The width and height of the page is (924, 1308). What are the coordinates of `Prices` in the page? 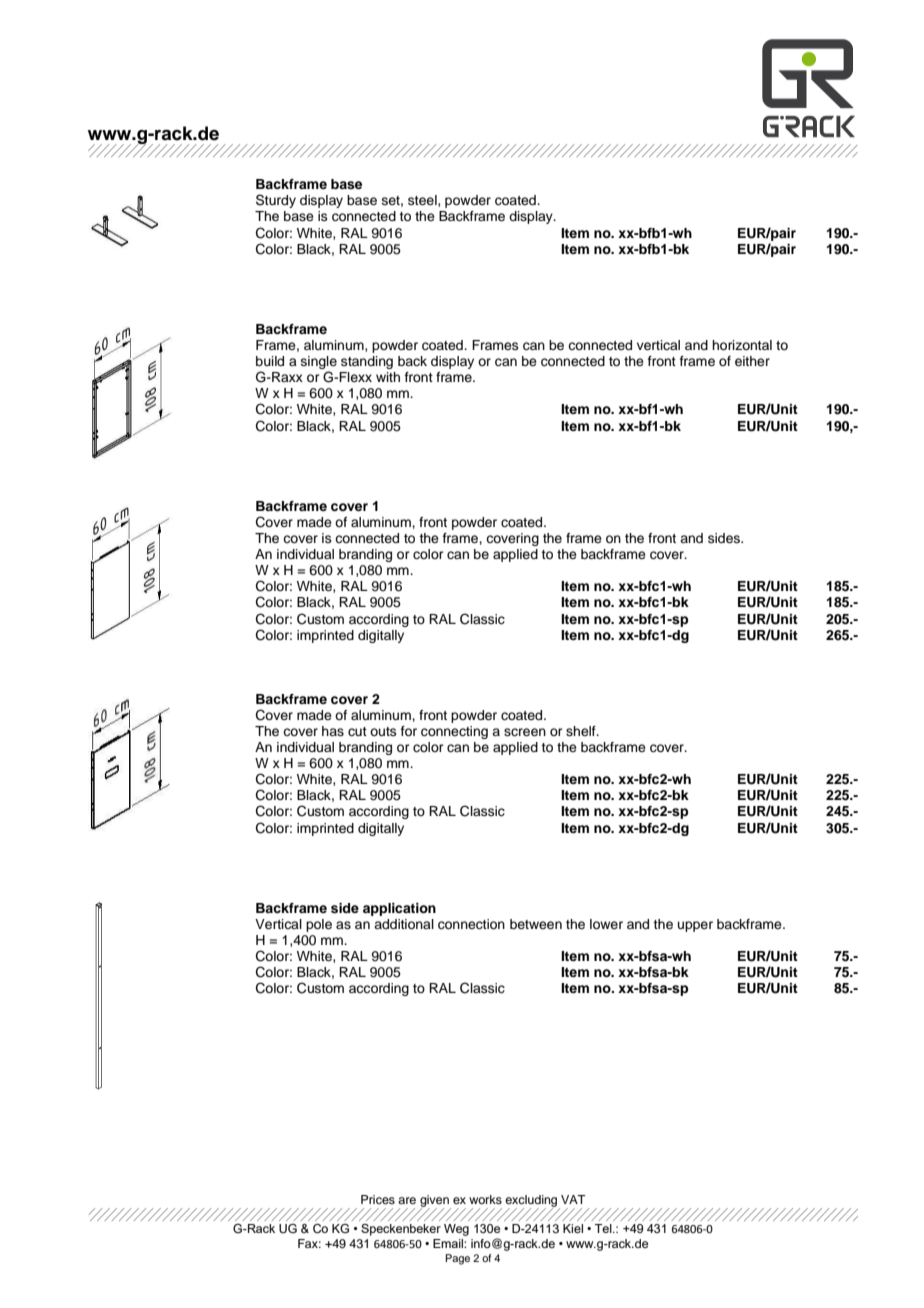 It's located at (378, 1199).
